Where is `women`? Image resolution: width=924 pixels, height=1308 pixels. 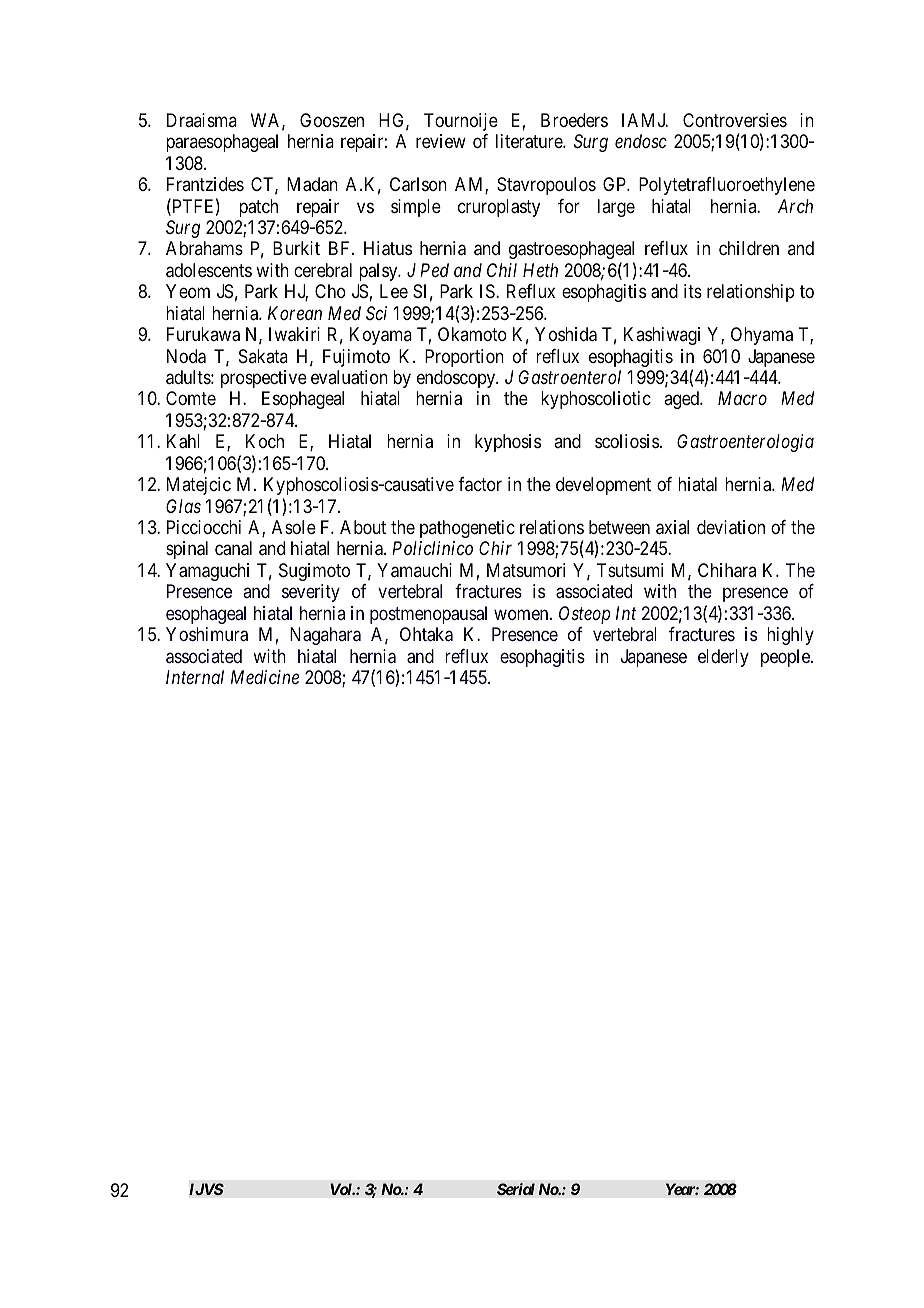
women is located at coordinates (522, 614).
